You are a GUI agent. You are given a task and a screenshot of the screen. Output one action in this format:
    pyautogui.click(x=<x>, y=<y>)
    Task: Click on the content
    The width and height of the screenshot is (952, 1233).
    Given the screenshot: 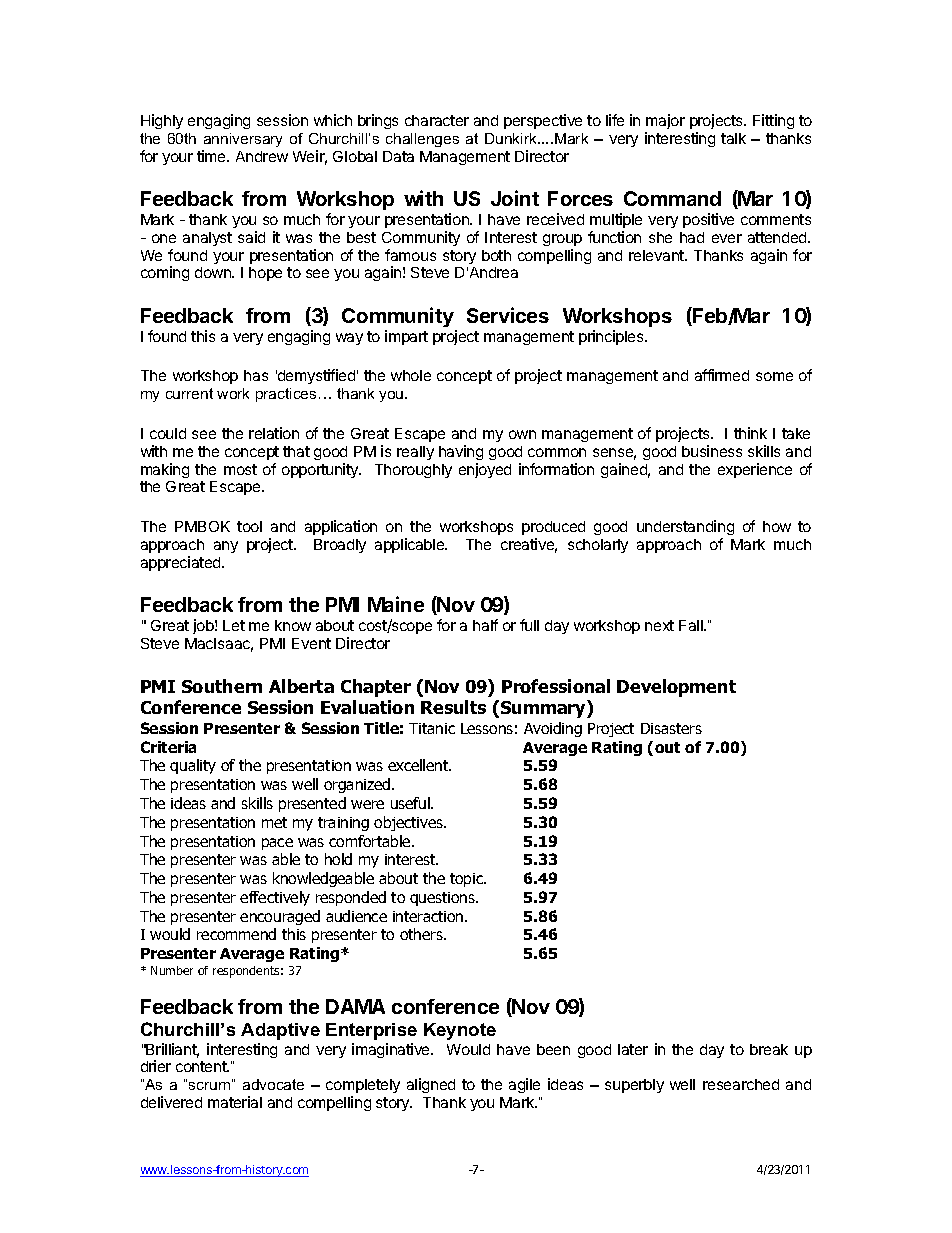 What is the action you would take?
    pyautogui.click(x=202, y=1066)
